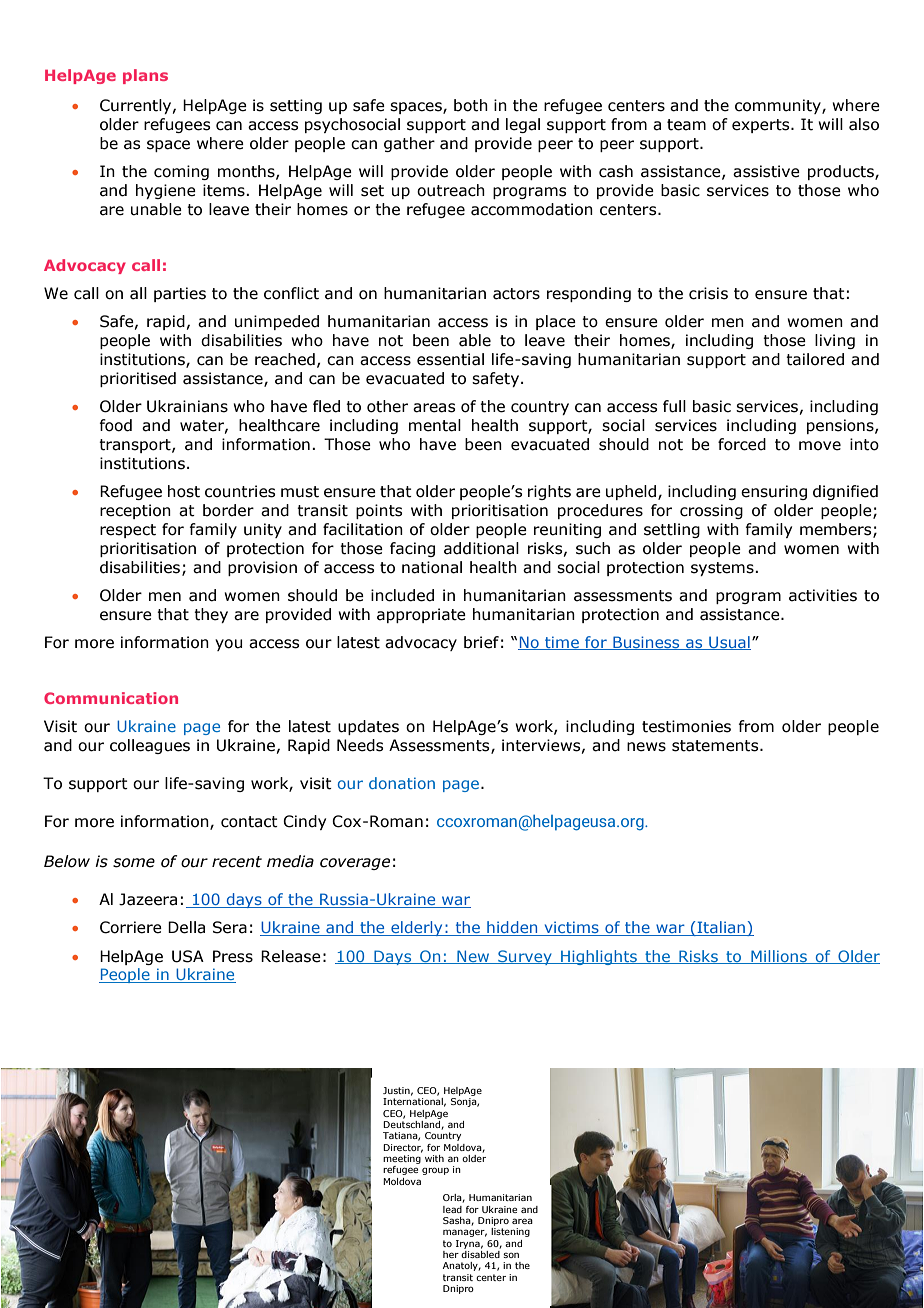  What do you see at coordinates (729, 643) in the screenshot?
I see `Usual` at bounding box center [729, 643].
